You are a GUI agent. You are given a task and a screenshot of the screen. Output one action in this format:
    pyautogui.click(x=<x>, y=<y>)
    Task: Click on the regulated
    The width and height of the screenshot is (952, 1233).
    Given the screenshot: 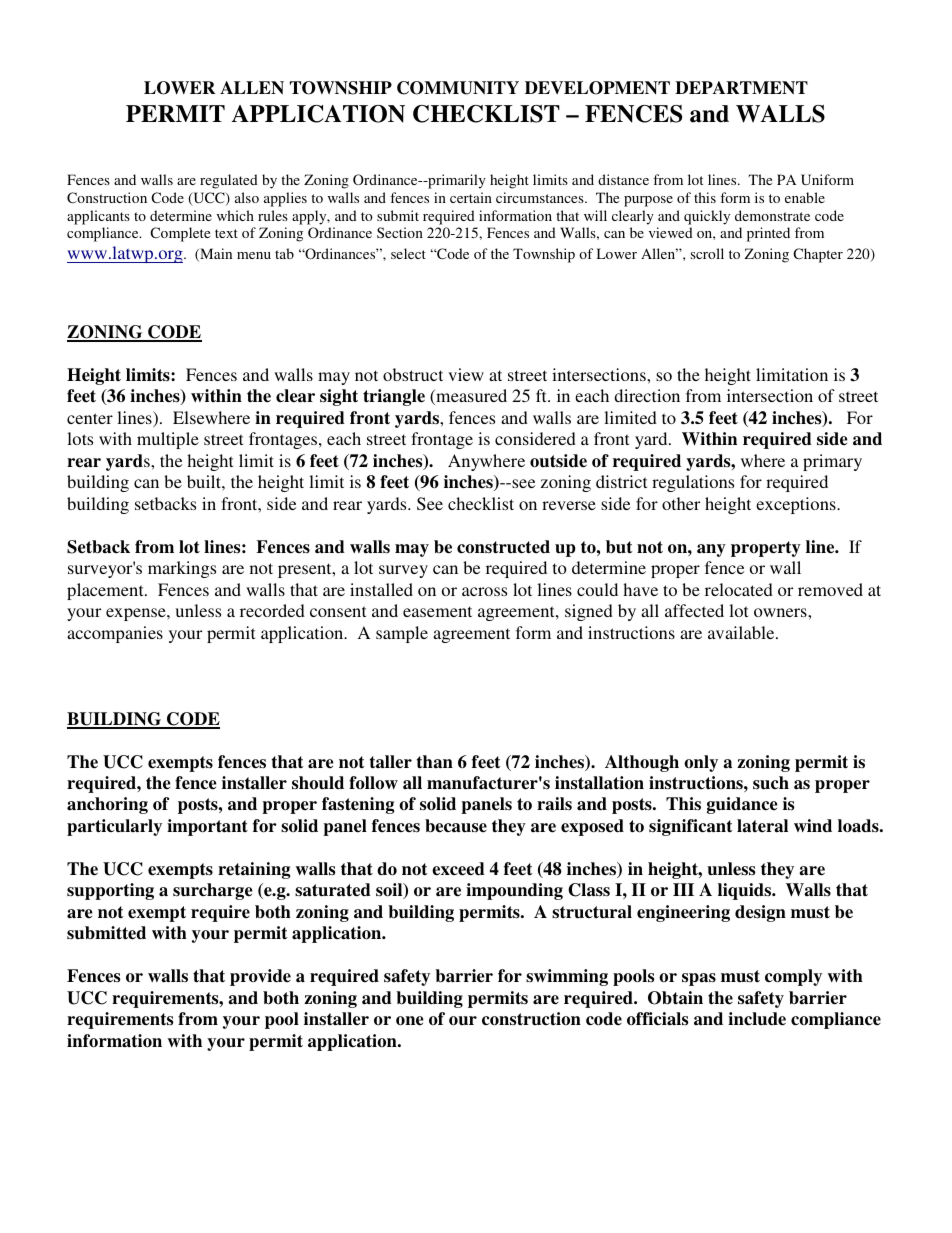 What is the action you would take?
    pyautogui.click(x=229, y=181)
